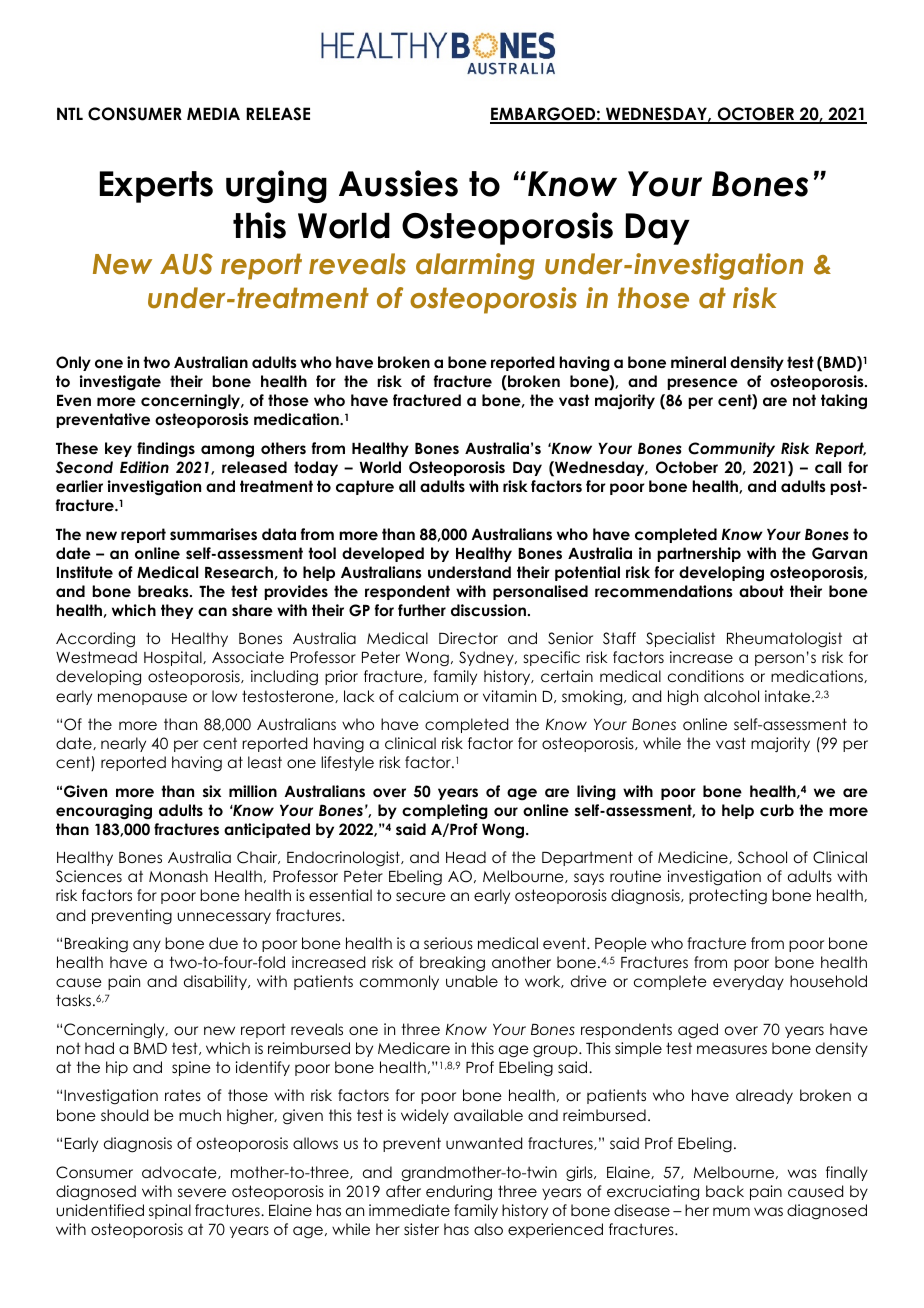  I want to click on Experts, so click(156, 187).
